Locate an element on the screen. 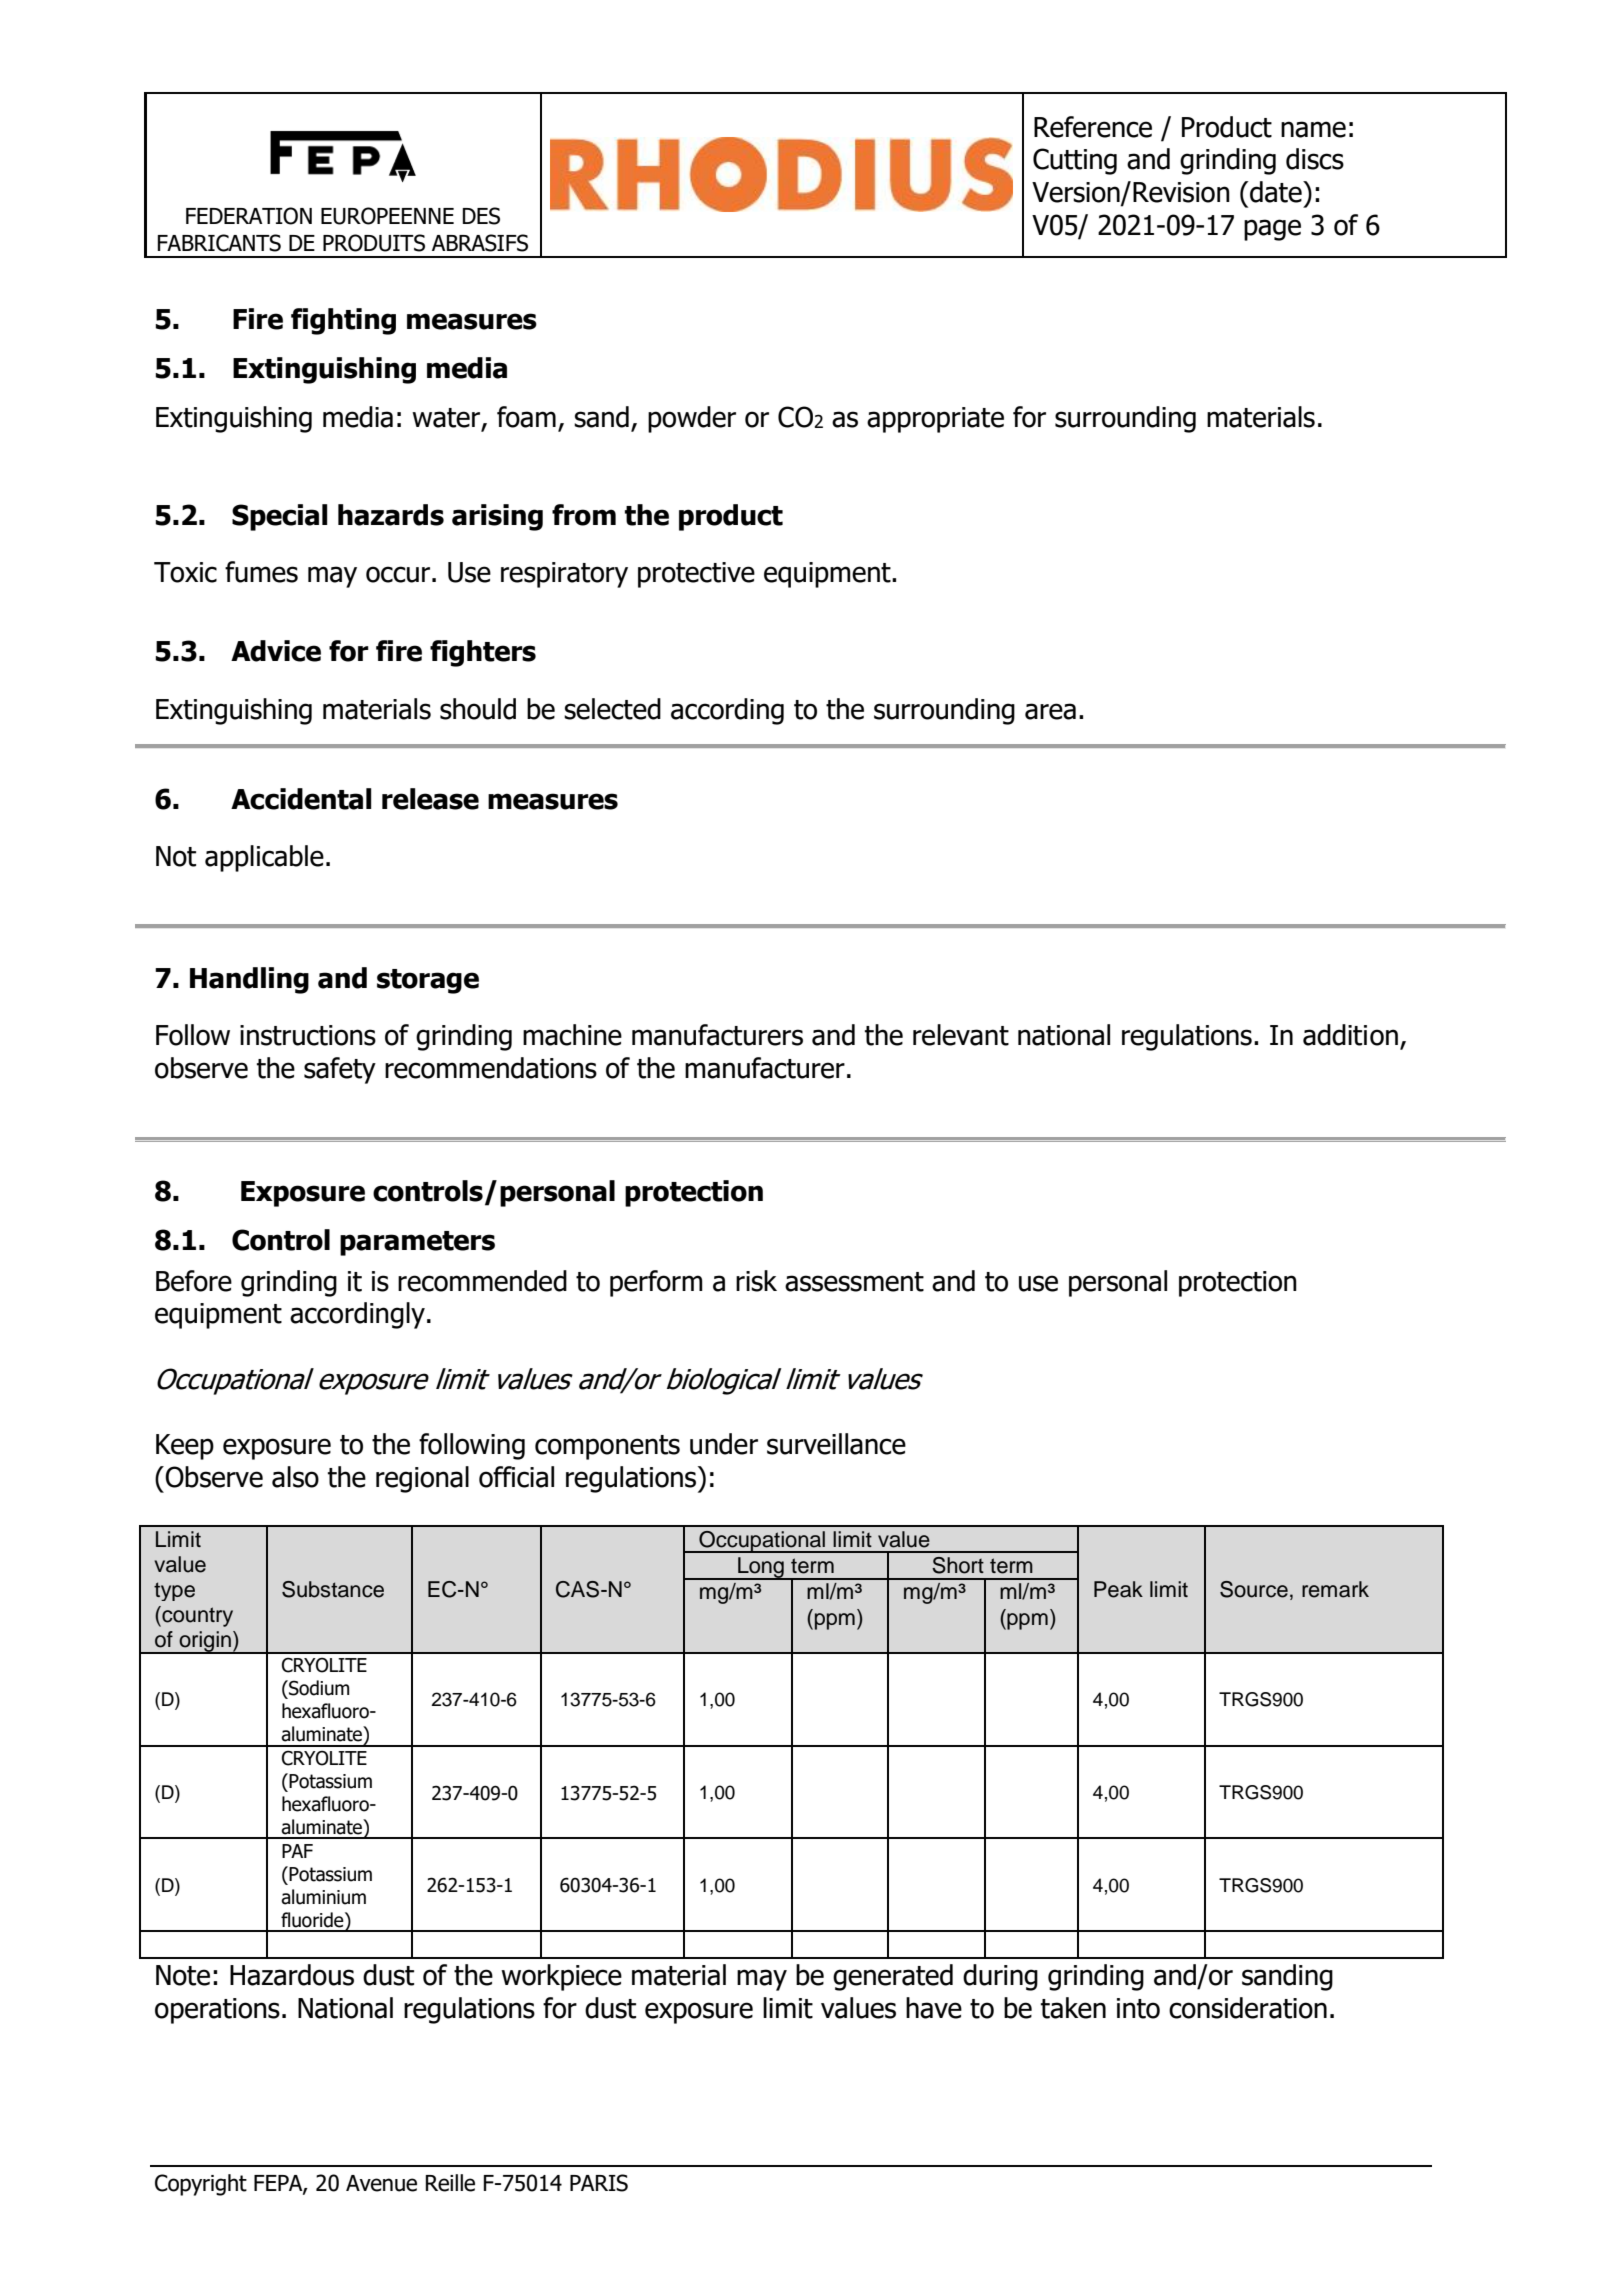 This screenshot has width=1621, height=2293. PARIS is located at coordinates (599, 2183).
